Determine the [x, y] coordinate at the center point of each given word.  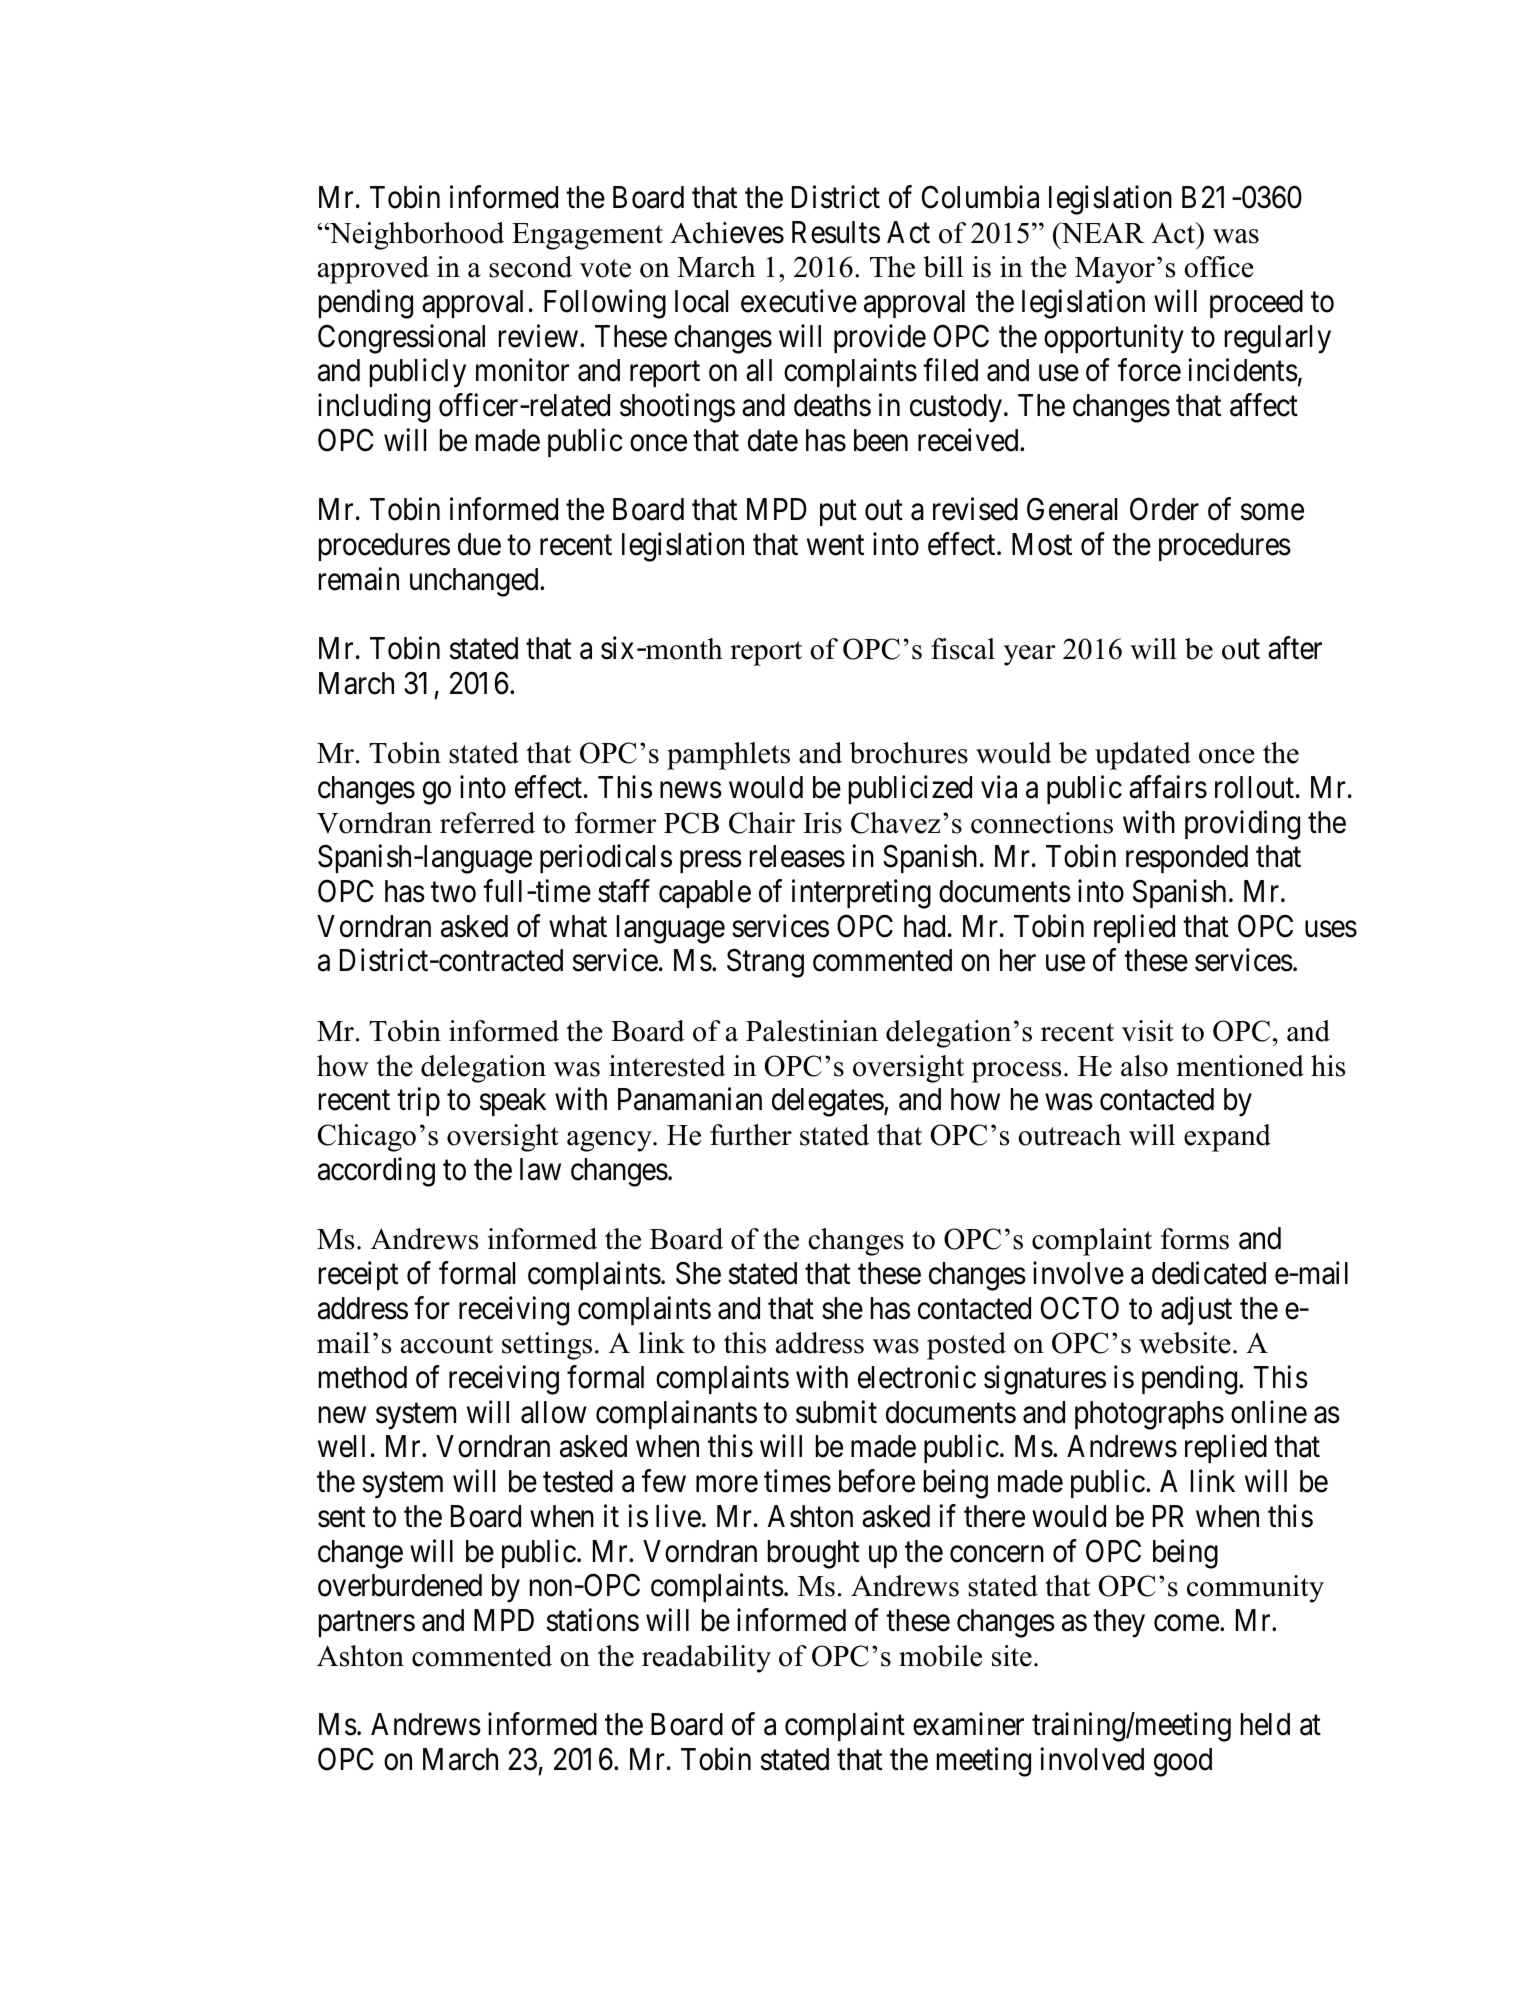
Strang [765, 963]
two [453, 893]
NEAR [1102, 232]
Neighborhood [415, 236]
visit [1148, 1031]
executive [799, 301]
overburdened [400, 1585]
